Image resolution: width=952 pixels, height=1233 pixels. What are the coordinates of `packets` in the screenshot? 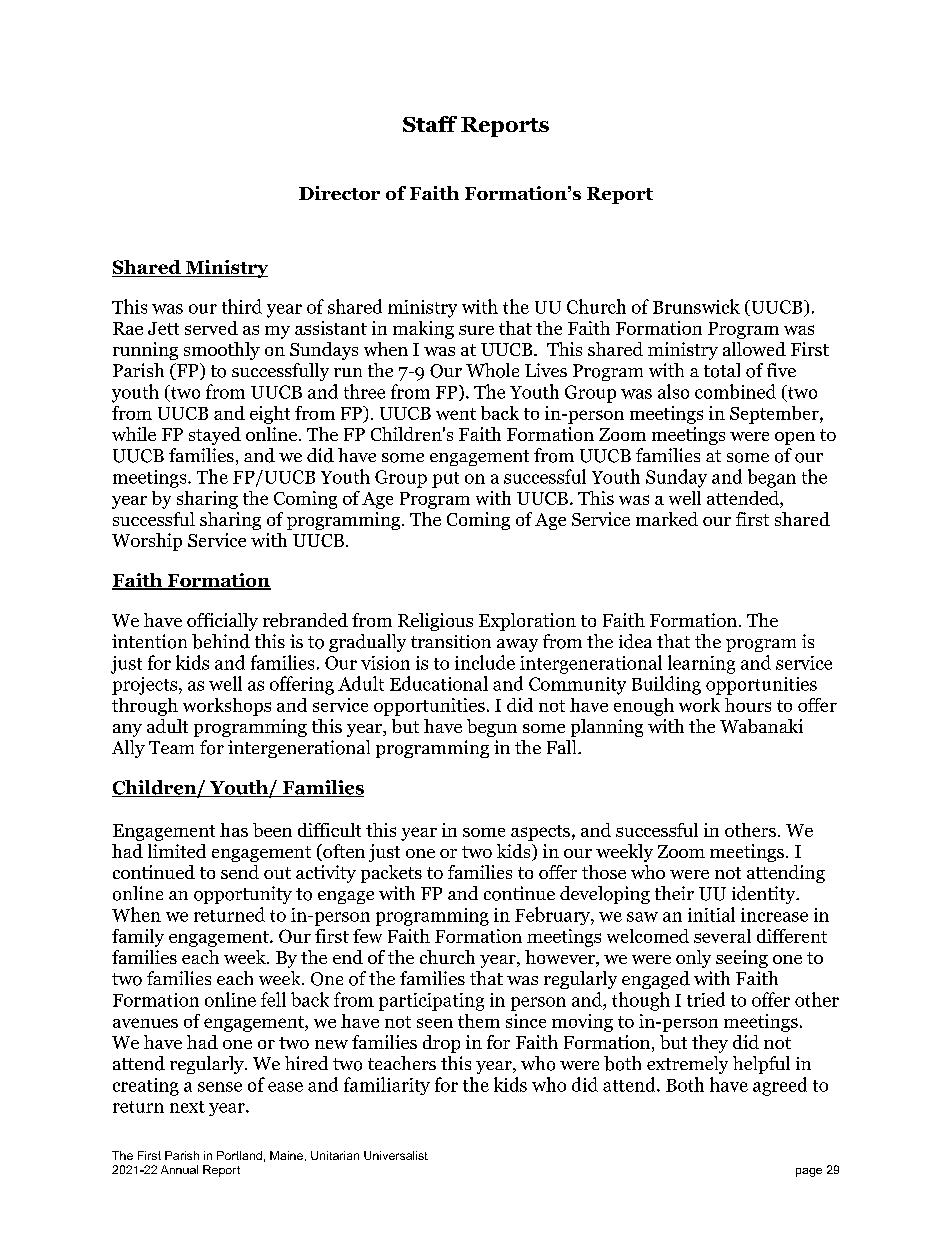 It's located at (391, 874).
